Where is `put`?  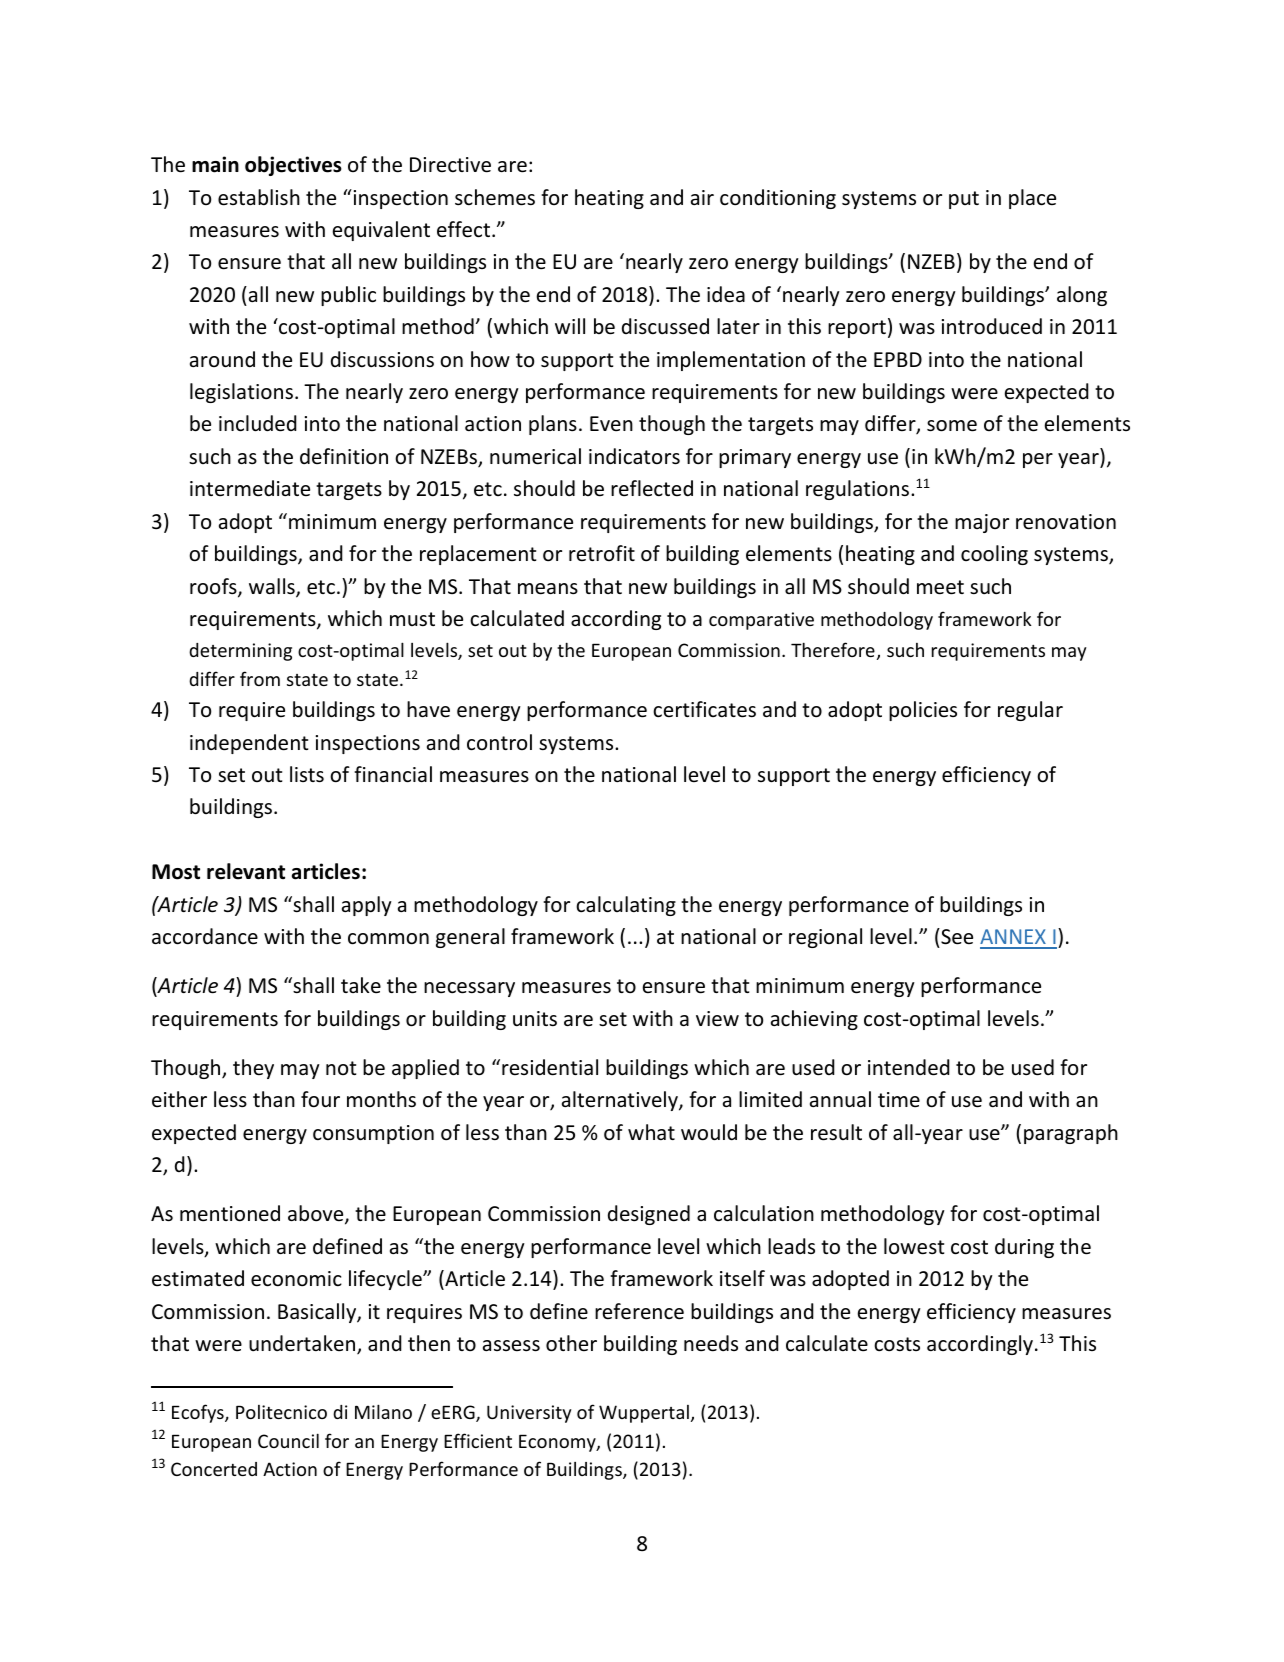
put is located at coordinates (964, 200).
